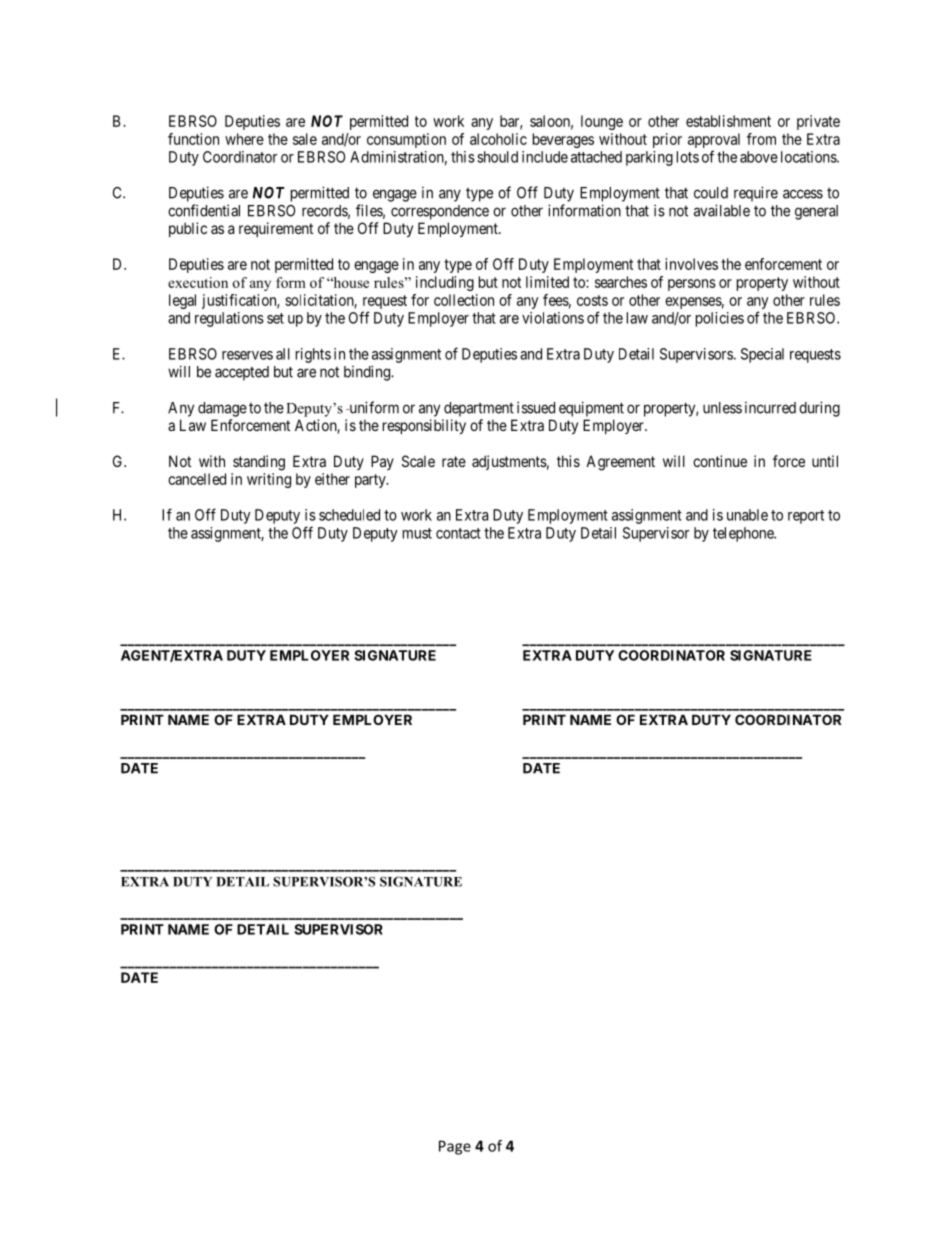 The height and width of the page is (1233, 952). What do you see at coordinates (455, 1147) in the page?
I see `Page` at bounding box center [455, 1147].
